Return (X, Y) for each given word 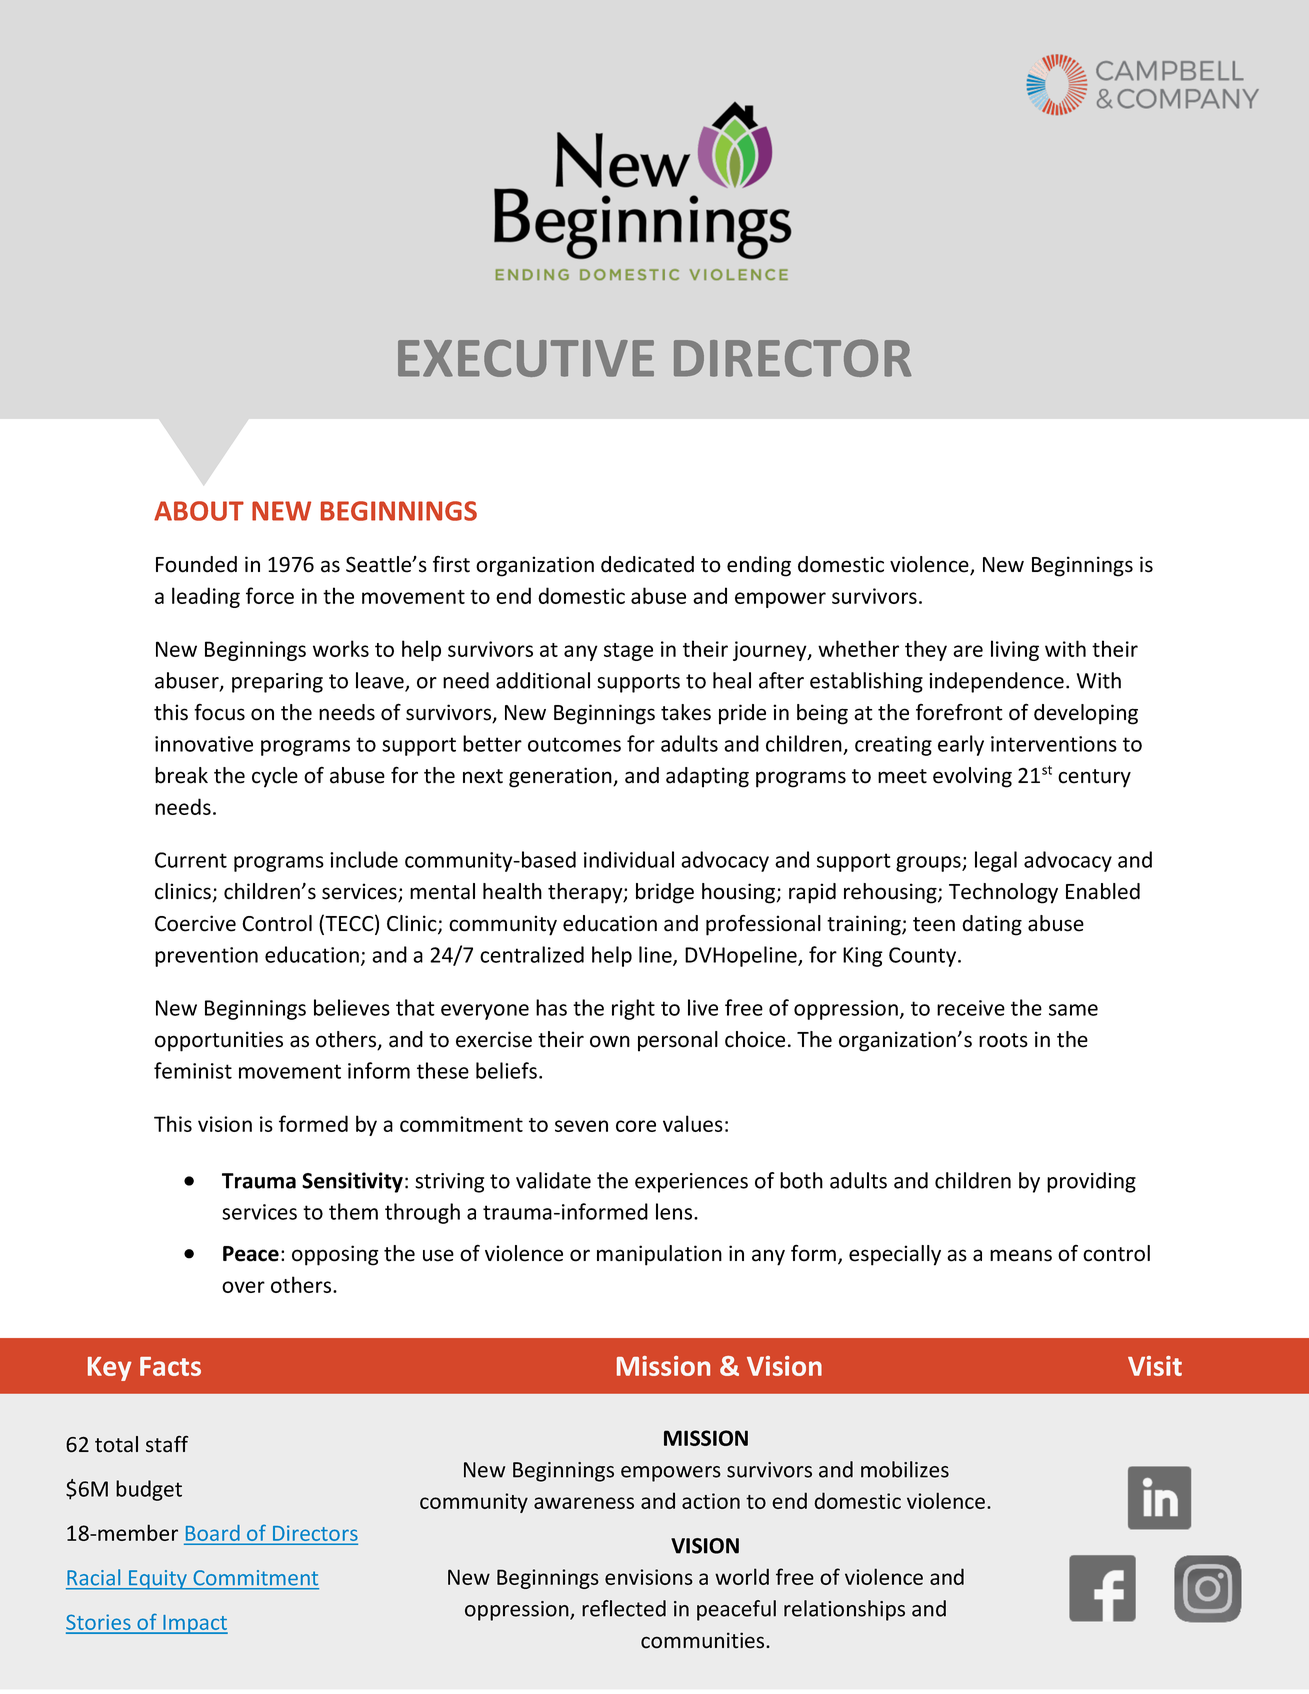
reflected (624, 1608)
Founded (196, 564)
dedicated (647, 564)
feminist (193, 1070)
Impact (194, 1624)
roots (1003, 1040)
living (1015, 650)
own (610, 1041)
